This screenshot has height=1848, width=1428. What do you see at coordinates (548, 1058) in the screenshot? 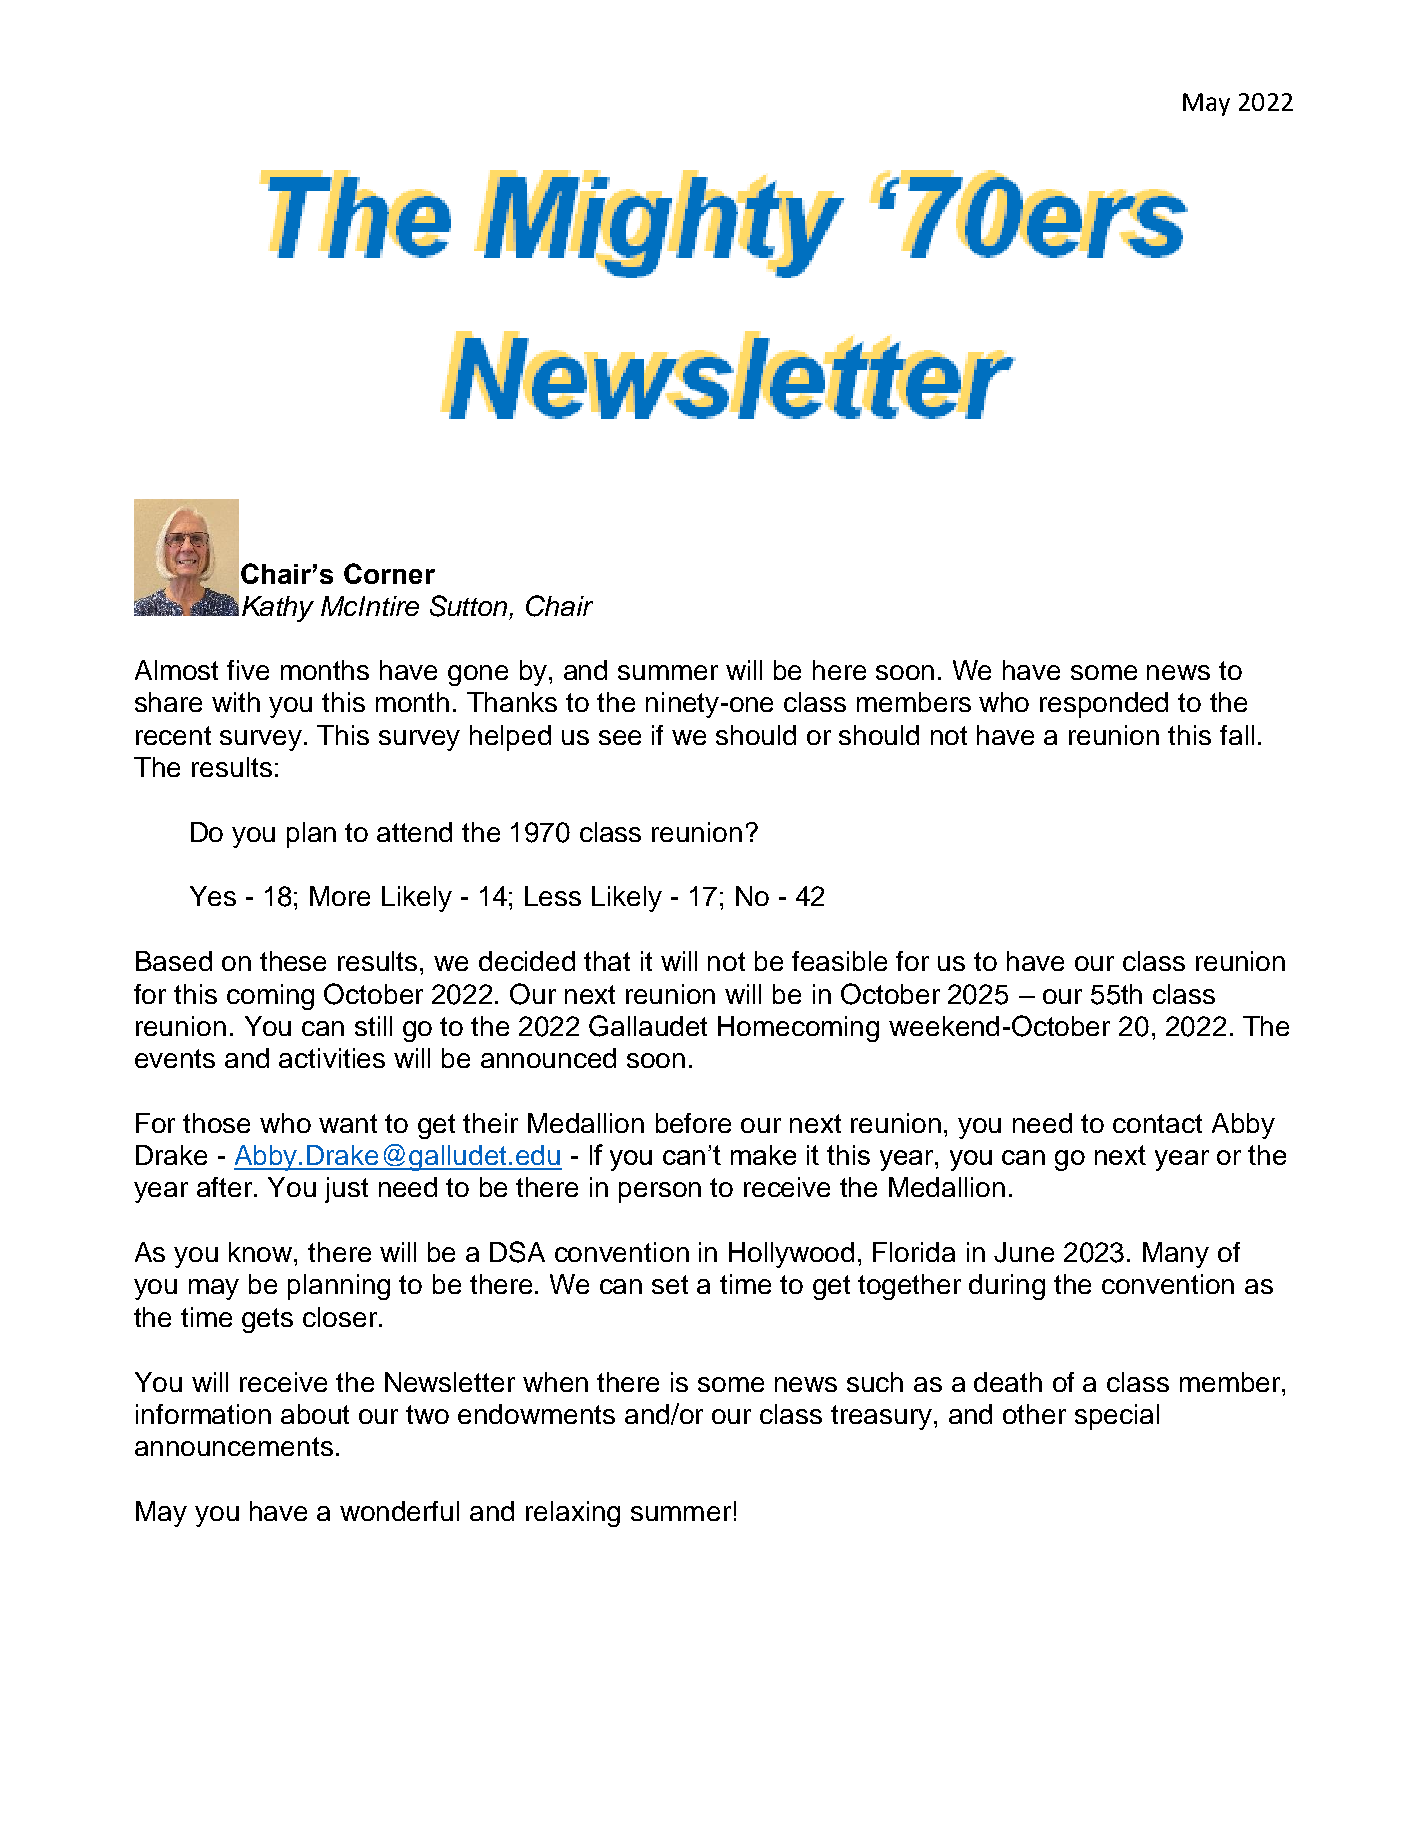
I see `announced` at bounding box center [548, 1058].
